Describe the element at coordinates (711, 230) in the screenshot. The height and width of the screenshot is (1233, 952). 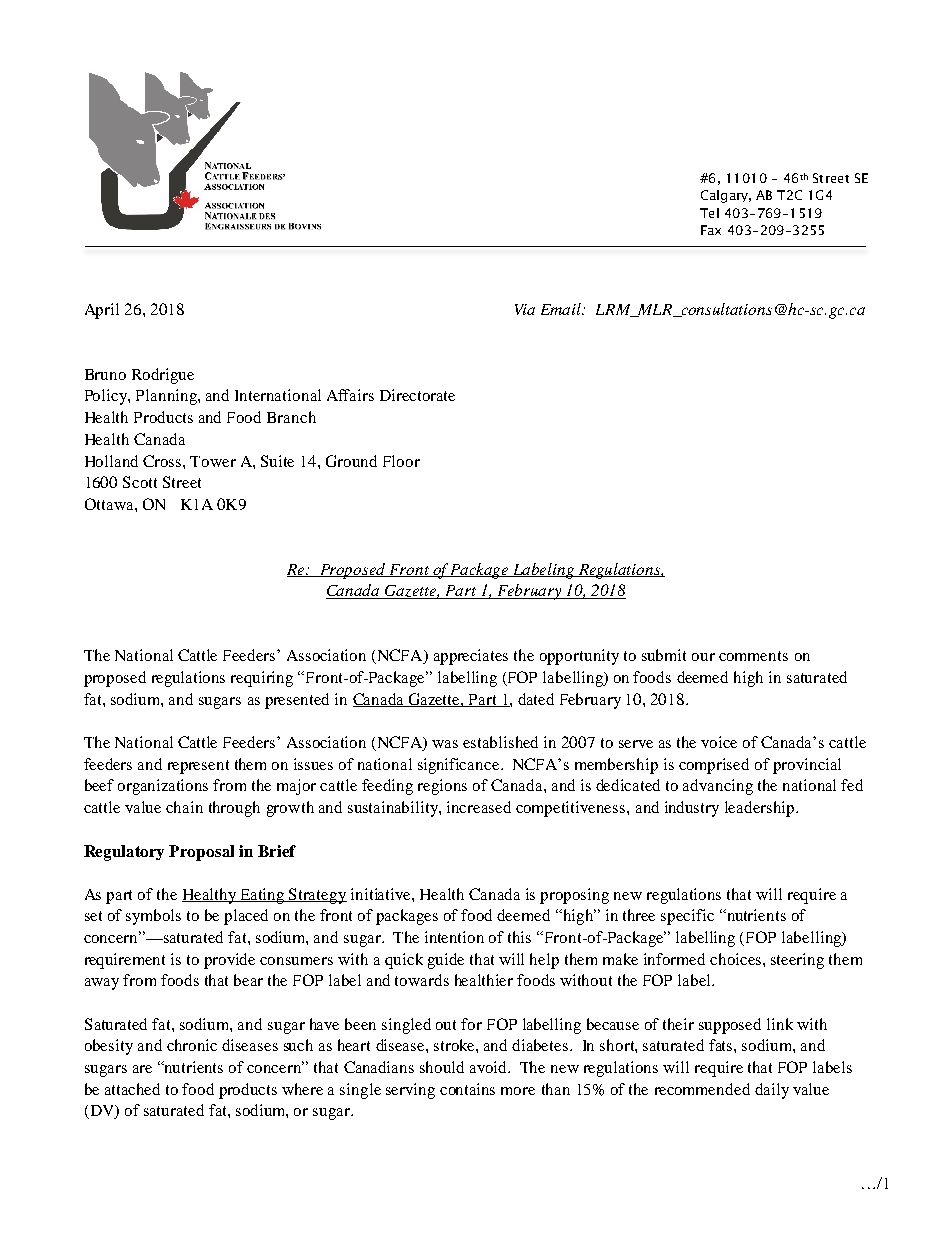
I see `Fax` at that location.
